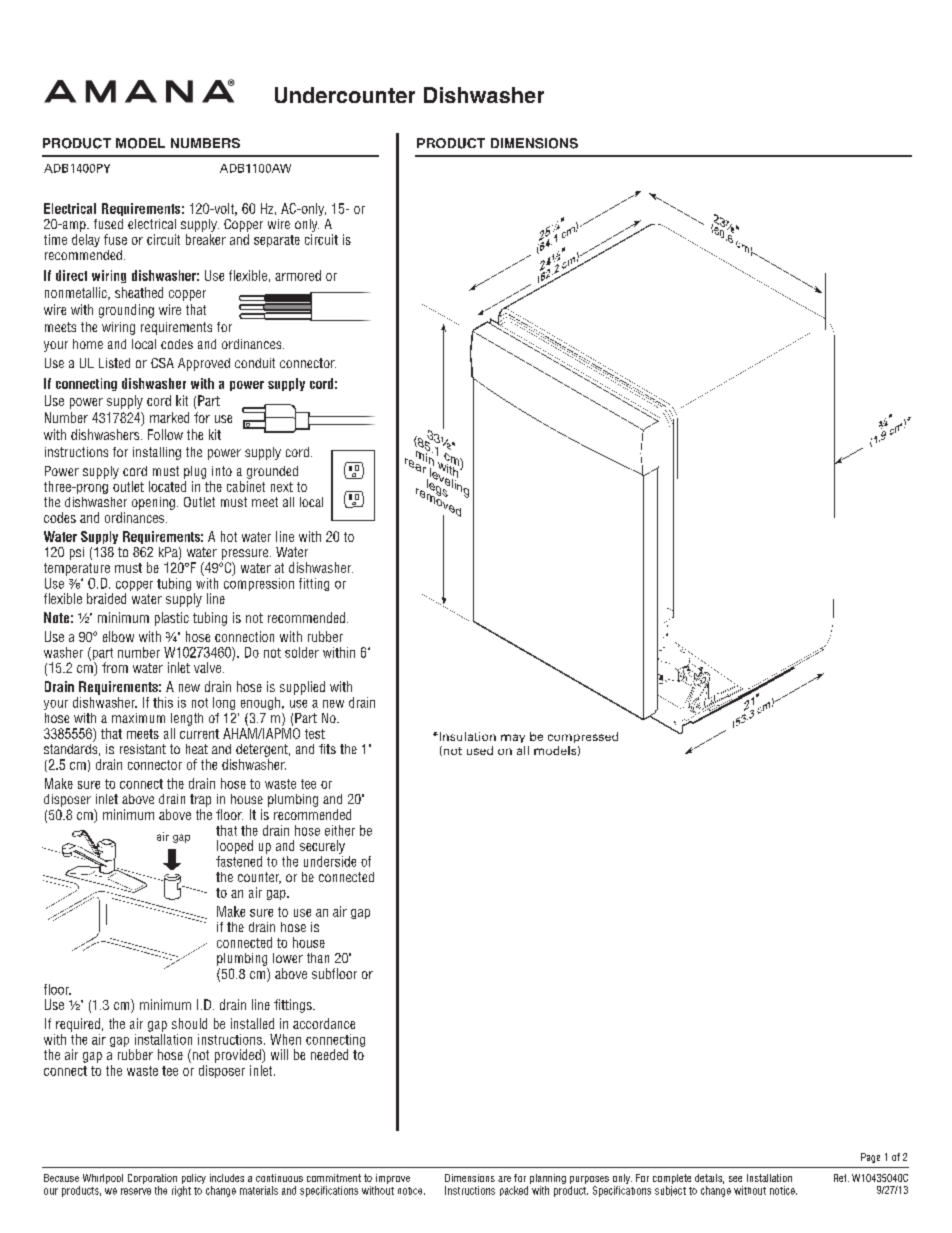 The width and height of the screenshot is (952, 1233). Describe the element at coordinates (298, 275) in the screenshot. I see `armored` at that location.
